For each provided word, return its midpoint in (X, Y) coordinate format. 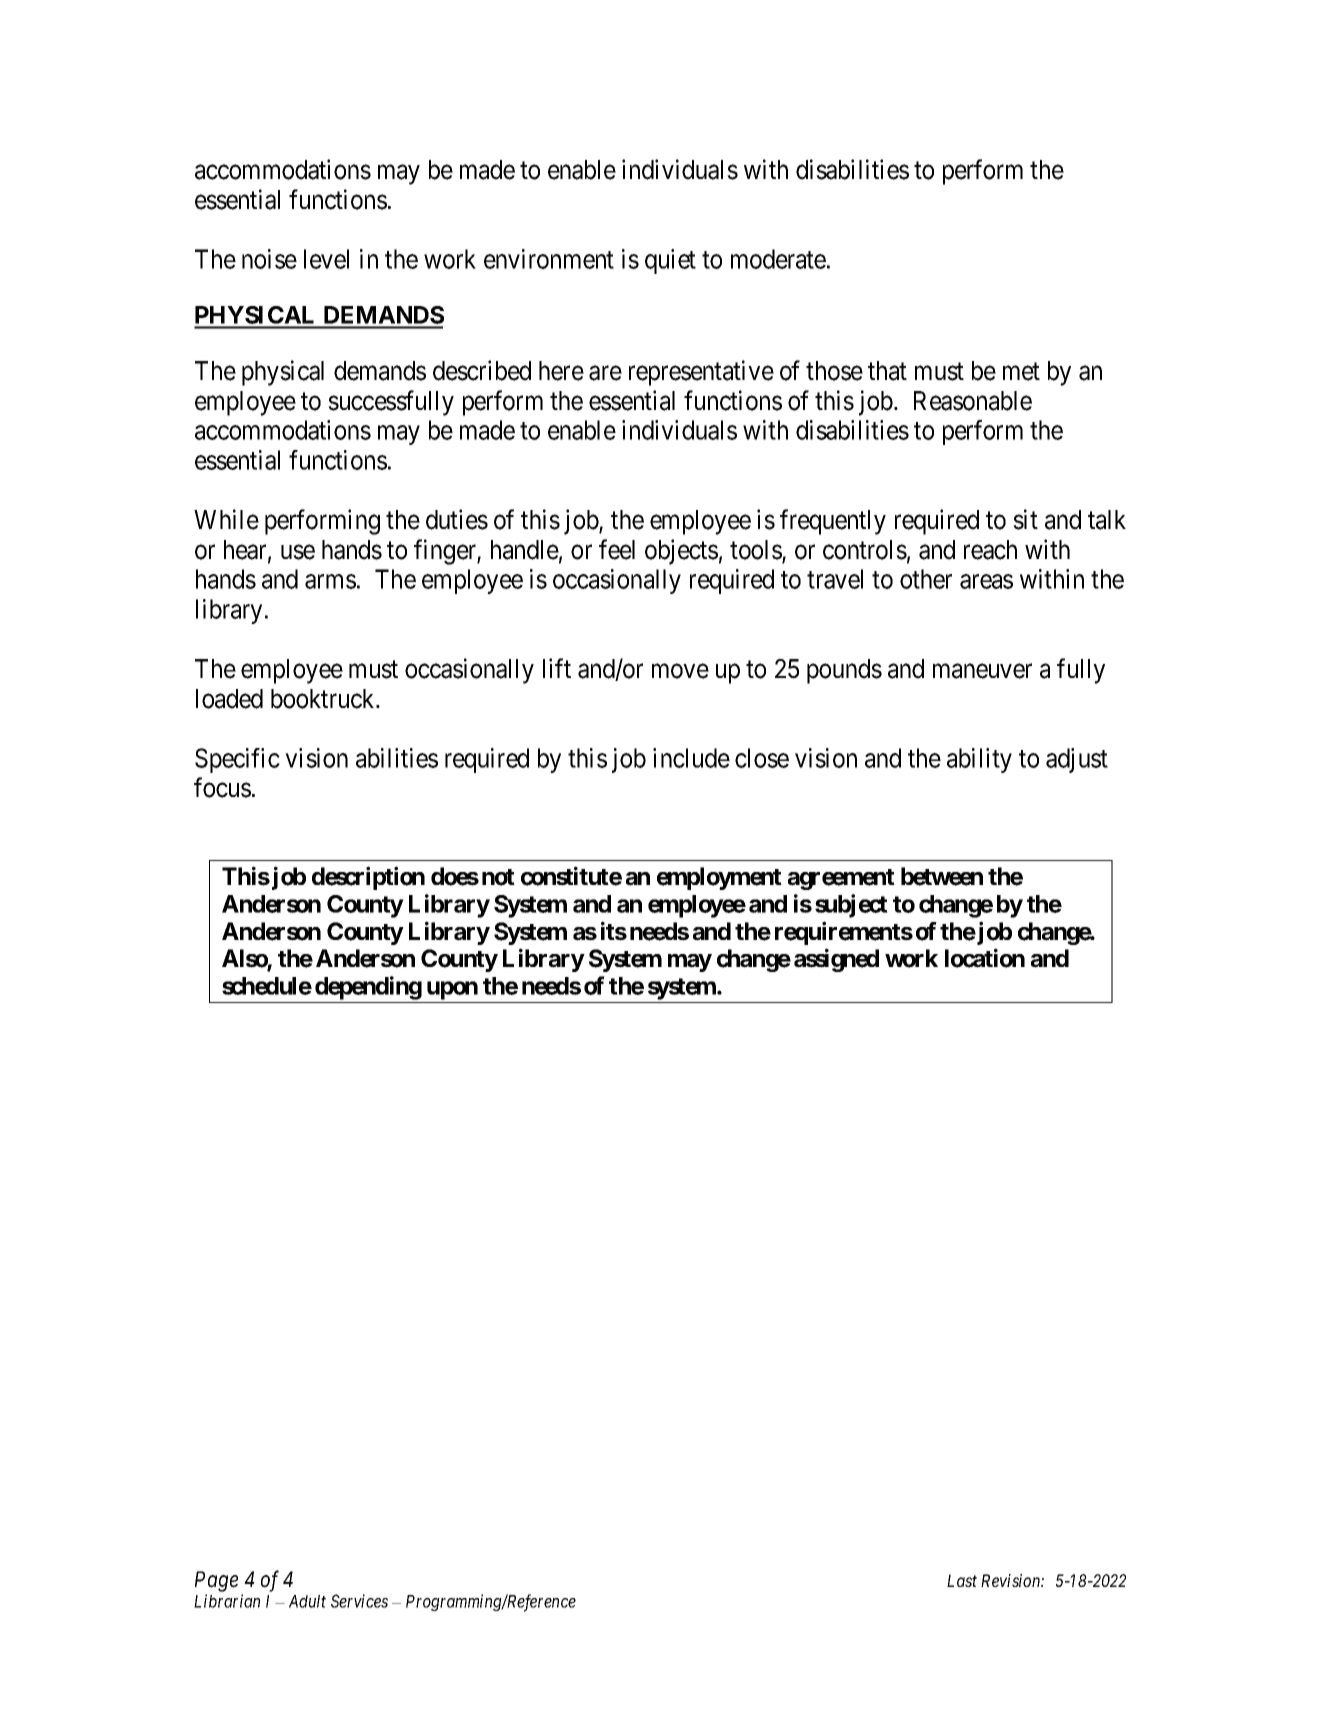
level (326, 259)
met (1021, 372)
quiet (670, 261)
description (368, 878)
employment (719, 878)
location (985, 958)
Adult (307, 1601)
